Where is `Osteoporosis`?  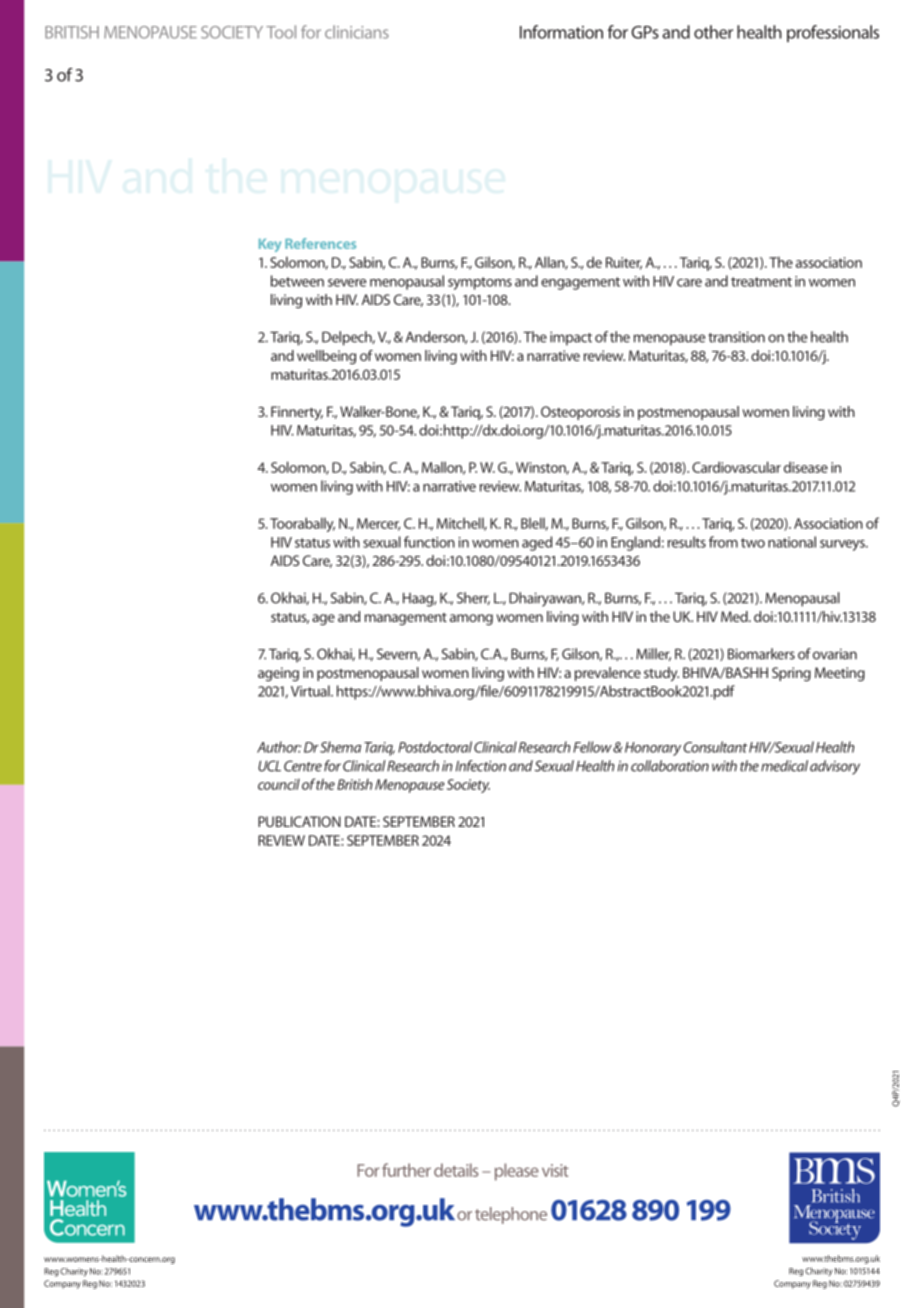 Osteoporosis is located at coordinates (580, 413).
